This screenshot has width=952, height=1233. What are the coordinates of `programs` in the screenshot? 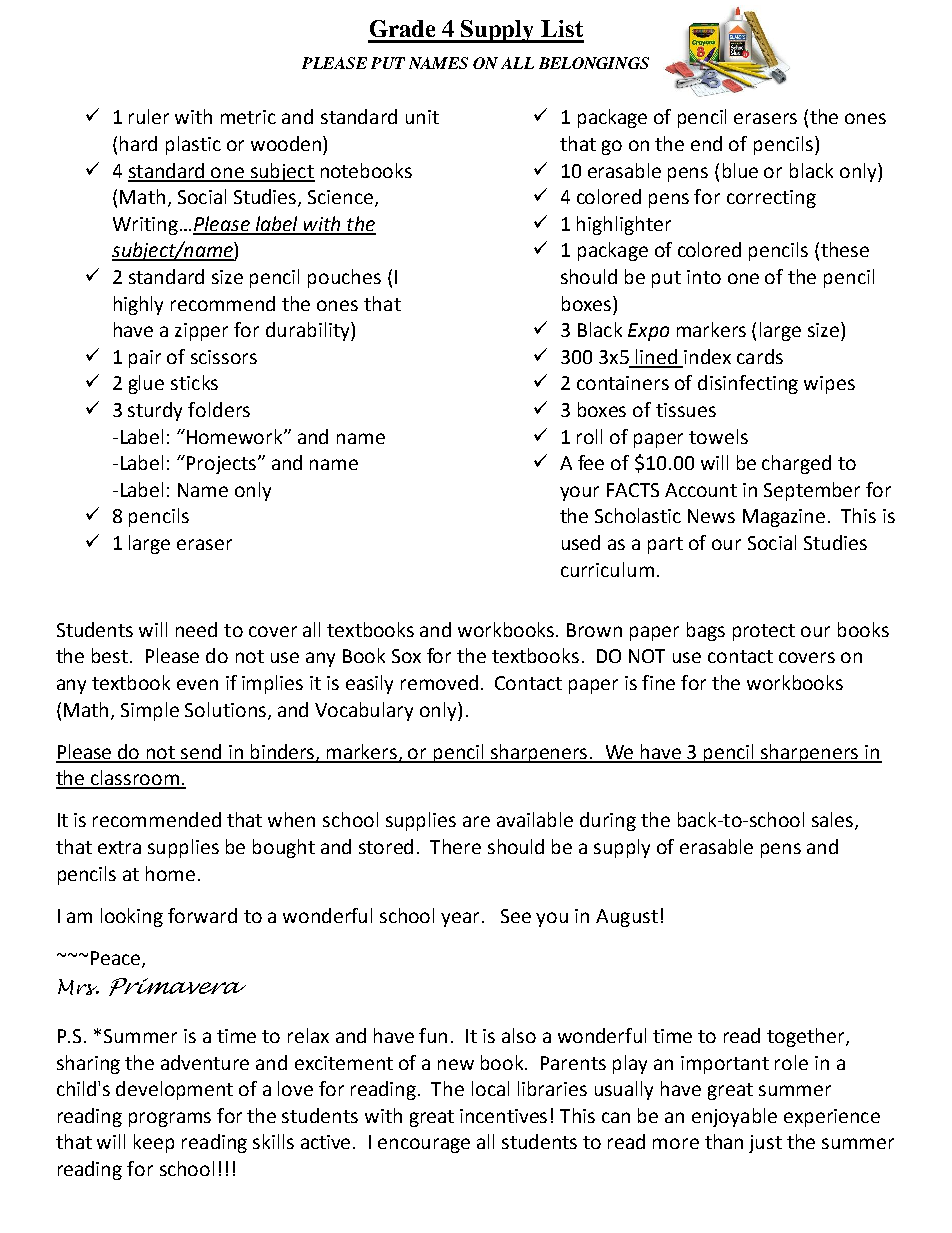 It's located at (170, 1119).
